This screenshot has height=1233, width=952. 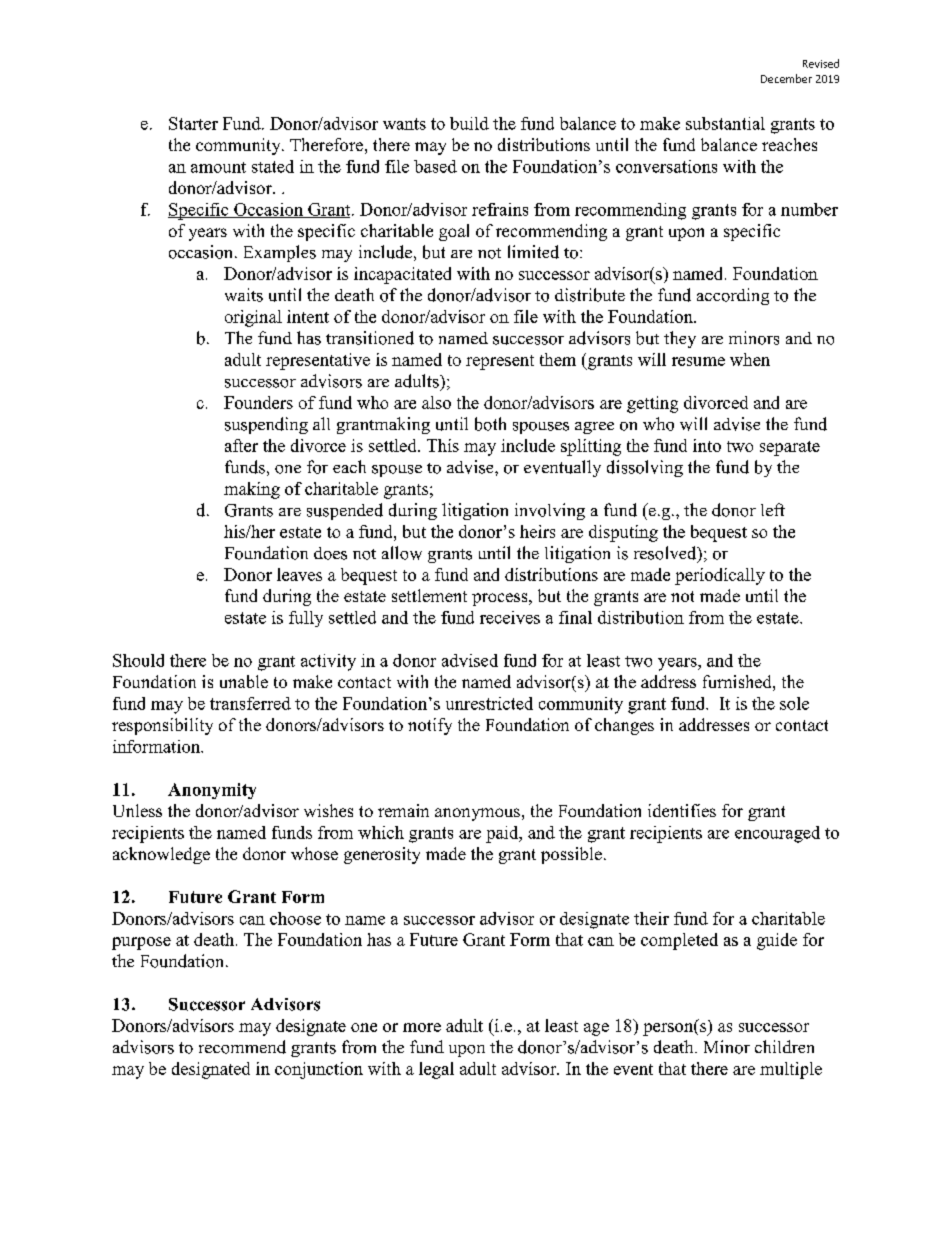 What do you see at coordinates (725, 123) in the screenshot?
I see `substantial` at bounding box center [725, 123].
